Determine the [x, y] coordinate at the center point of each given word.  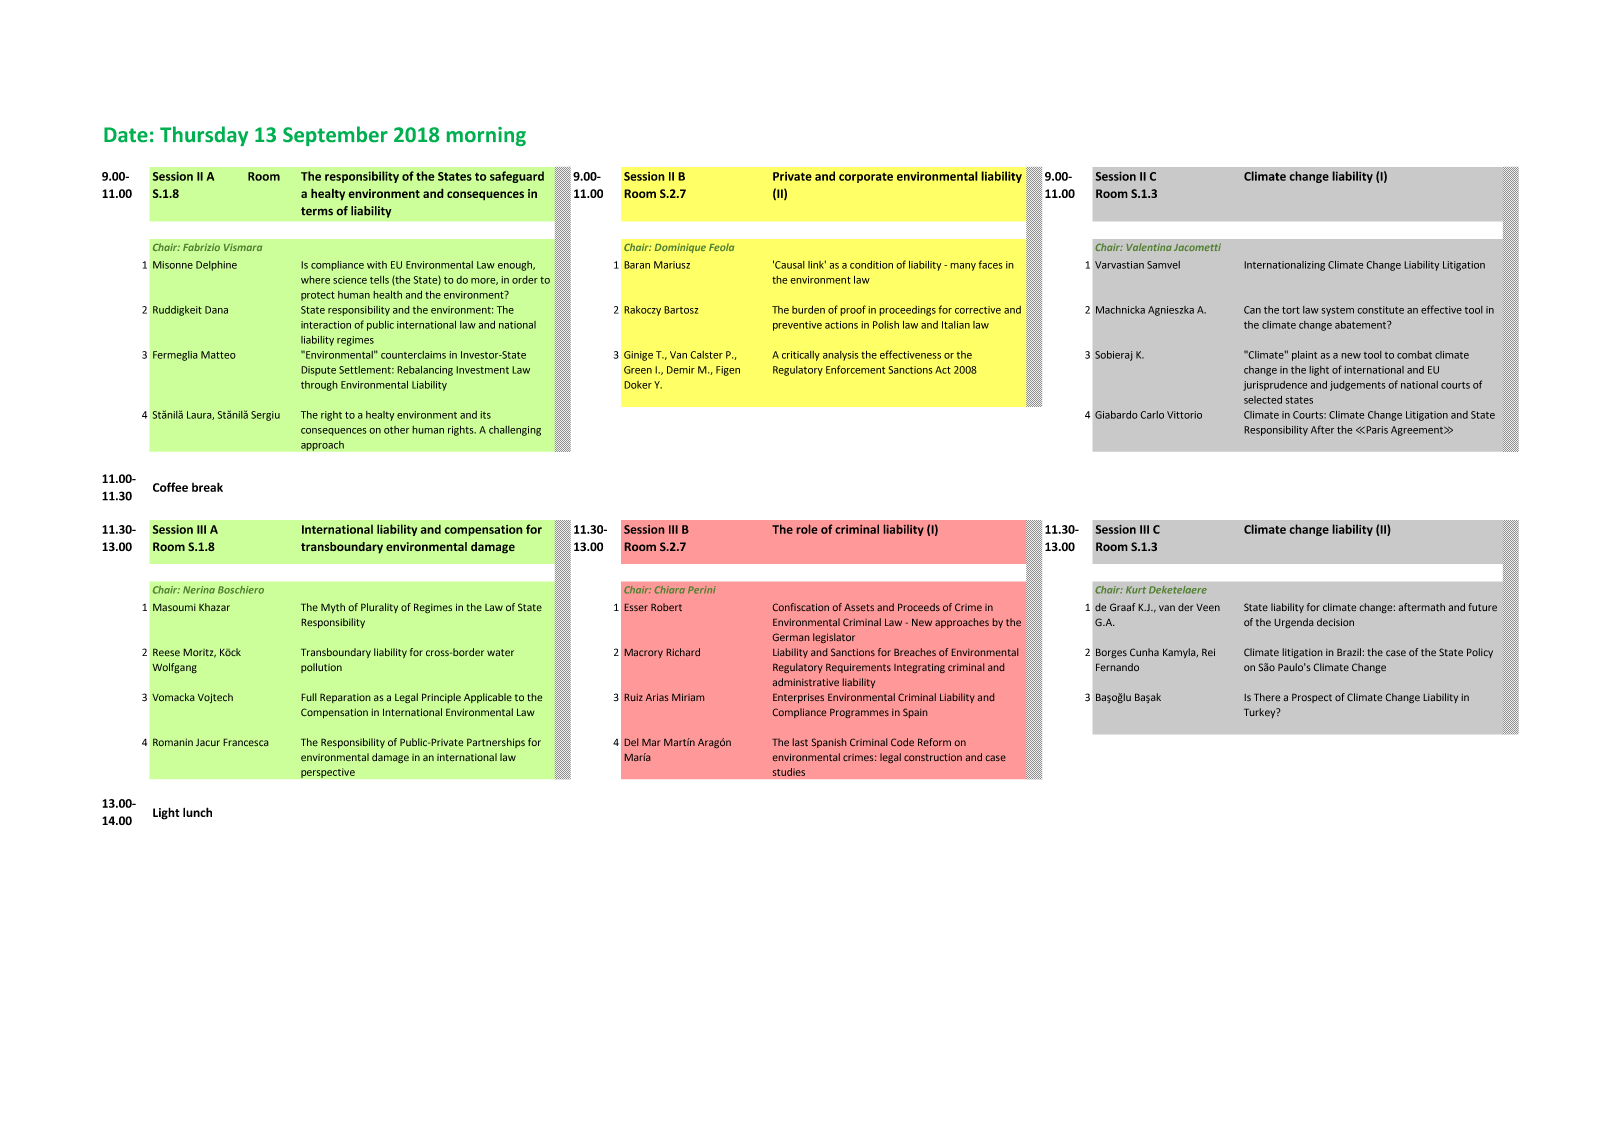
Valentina [1149, 247]
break [207, 487]
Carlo [1152, 415]
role [807, 529]
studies [789, 772]
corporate [866, 178]
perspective [328, 773]
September [335, 136]
